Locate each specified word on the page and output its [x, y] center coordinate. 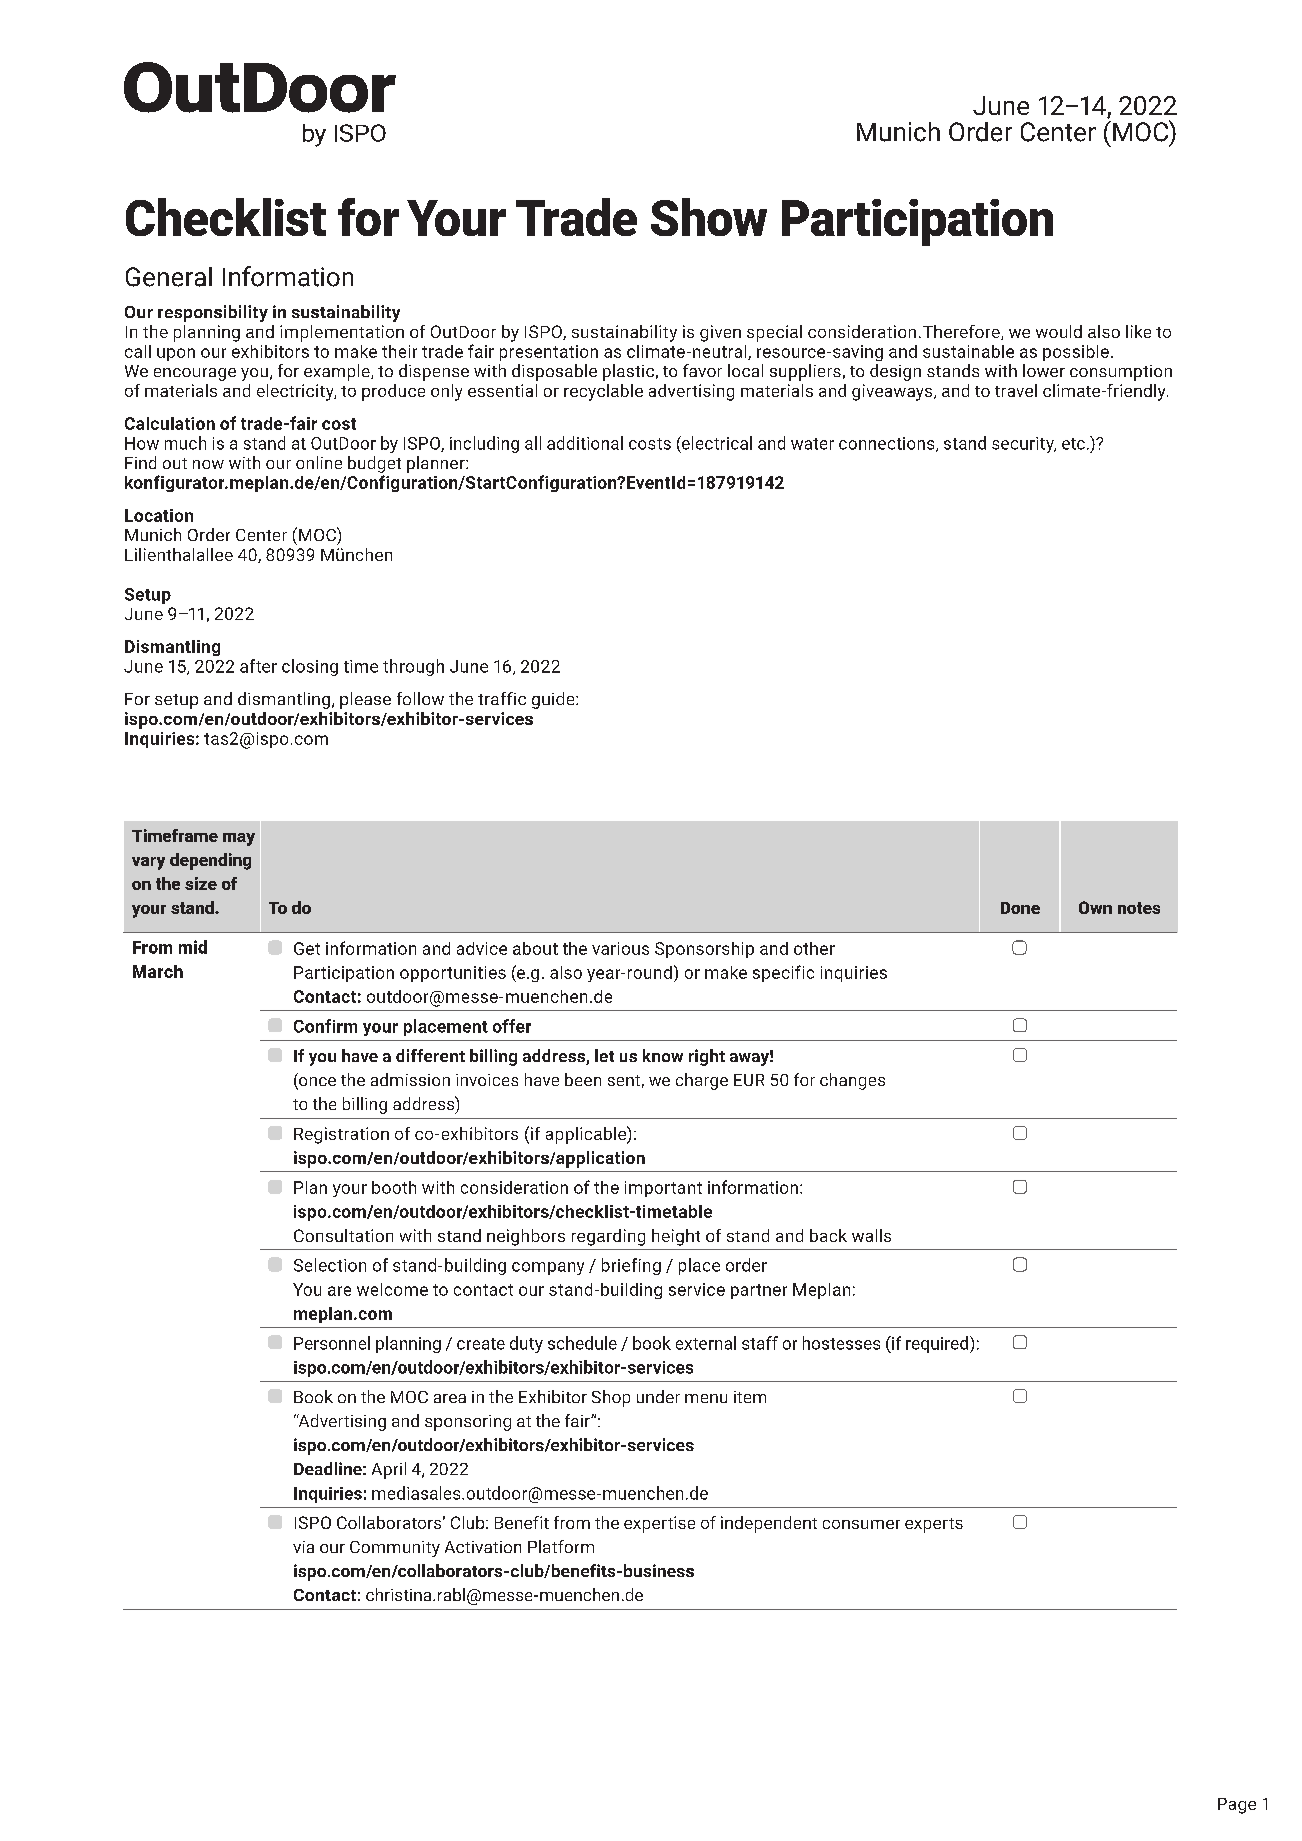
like [1138, 331]
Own [1095, 907]
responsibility [213, 313]
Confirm [325, 1026]
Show [709, 217]
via [303, 1547]
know [663, 1055]
